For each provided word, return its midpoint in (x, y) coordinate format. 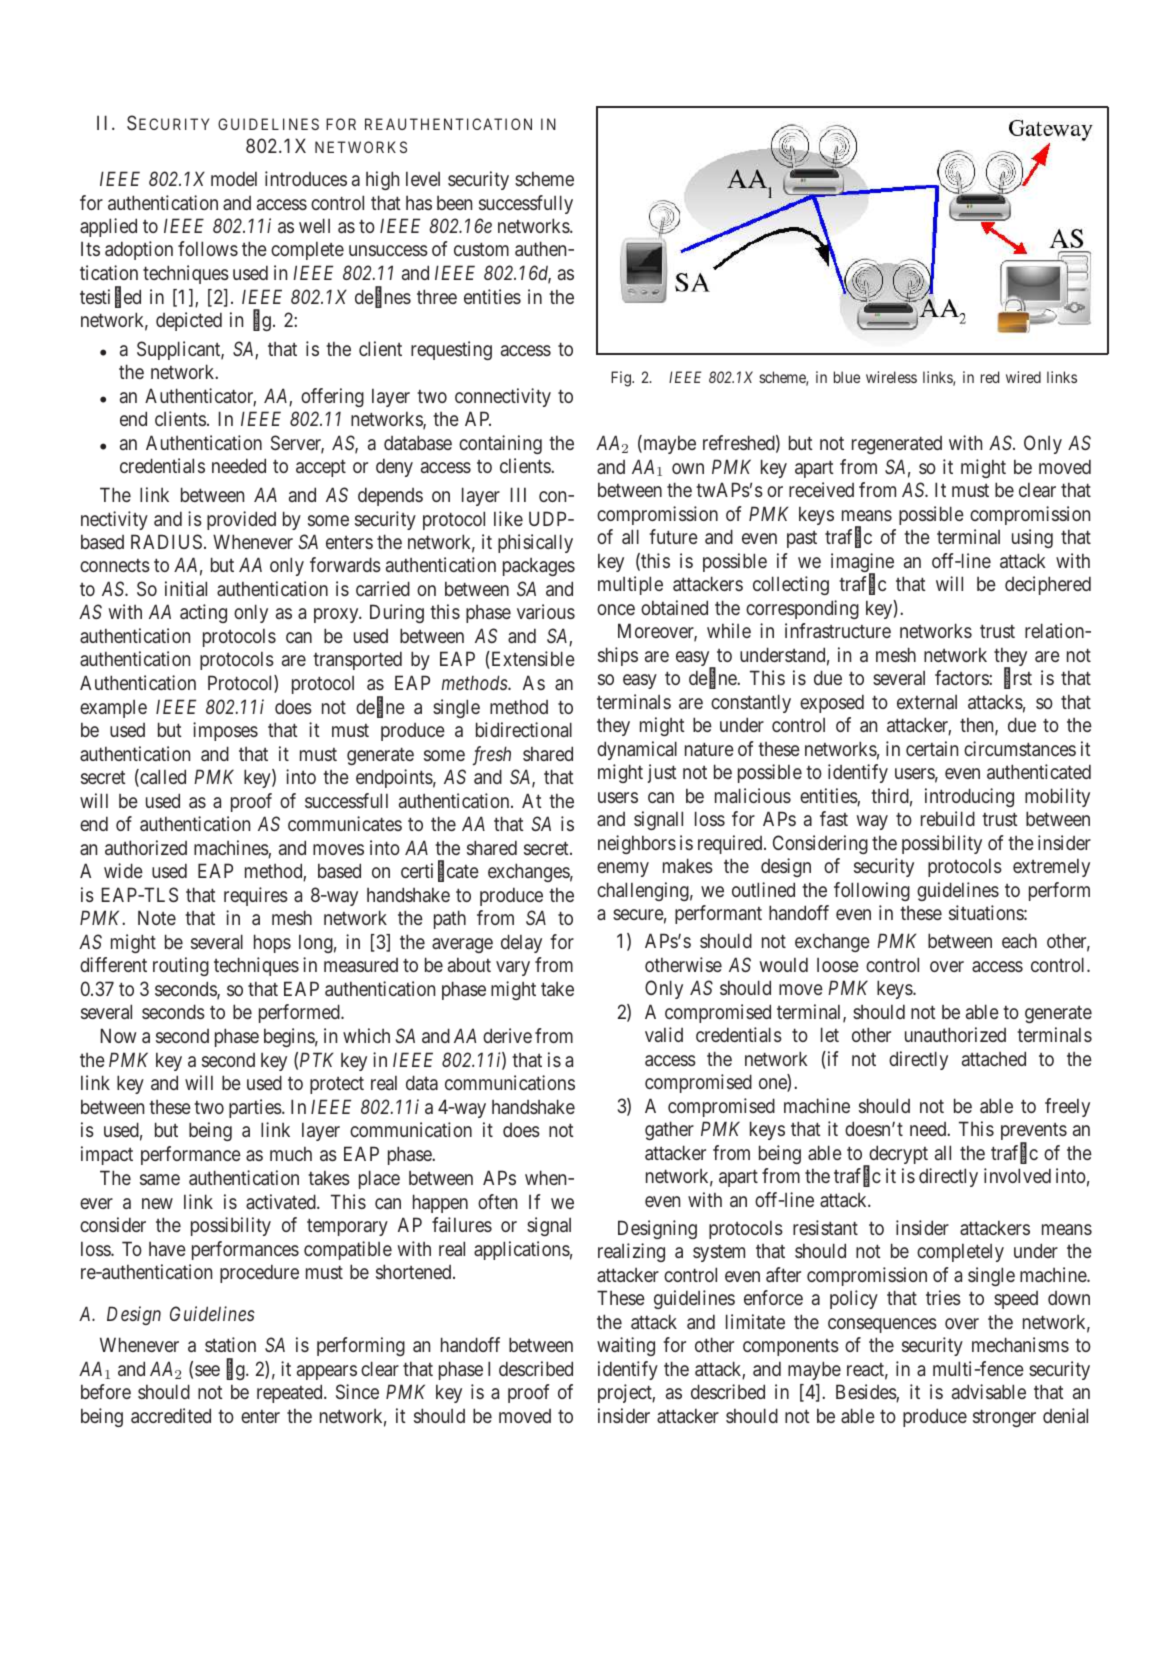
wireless (891, 377)
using (1032, 538)
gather (669, 1130)
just (662, 773)
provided (241, 520)
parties (256, 1108)
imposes (225, 731)
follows (208, 248)
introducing (969, 797)
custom (481, 249)
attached (994, 1058)
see (207, 1370)
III (518, 494)
